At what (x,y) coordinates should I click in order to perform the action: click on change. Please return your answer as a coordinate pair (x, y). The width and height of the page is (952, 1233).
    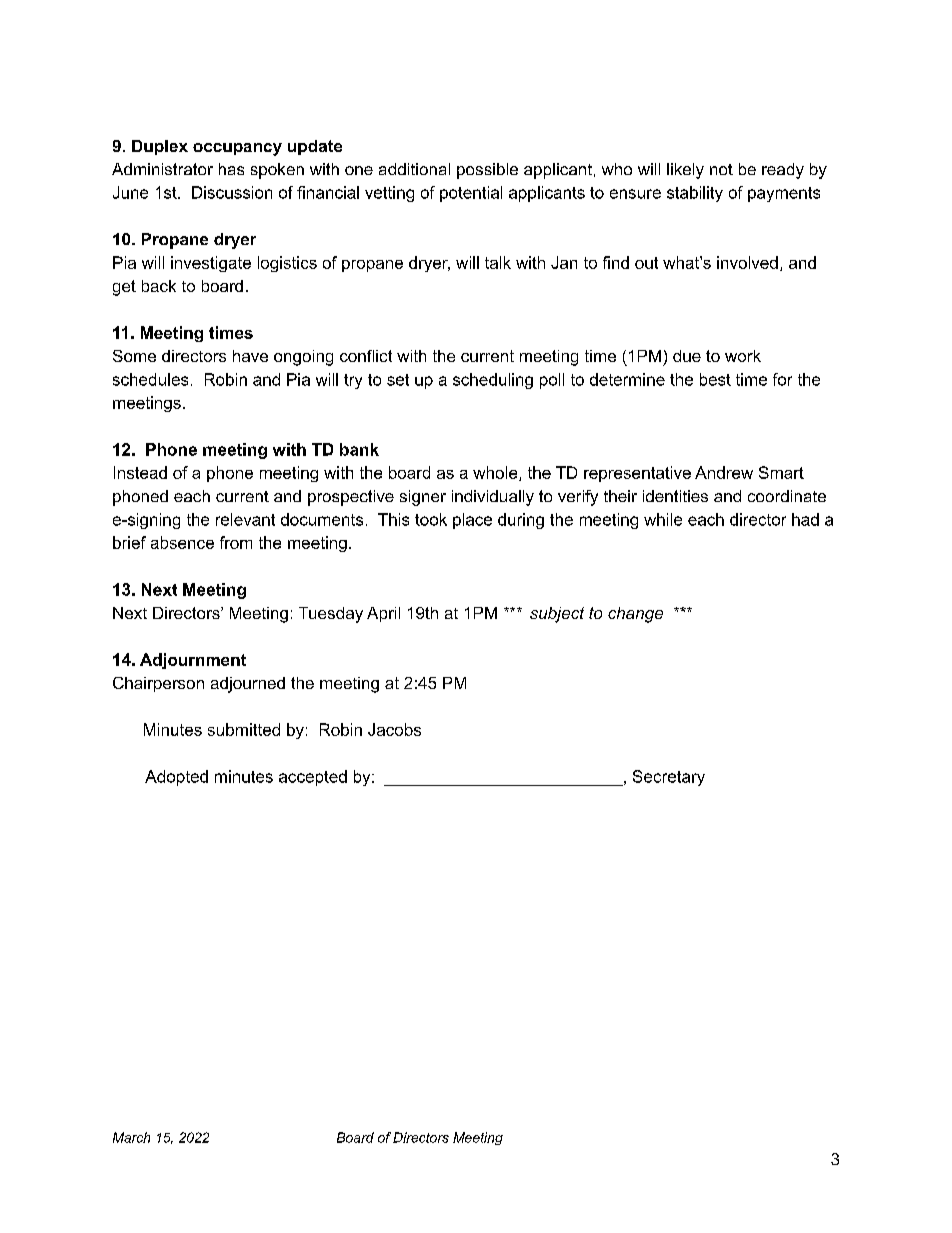
    Looking at the image, I should click on (635, 615).
